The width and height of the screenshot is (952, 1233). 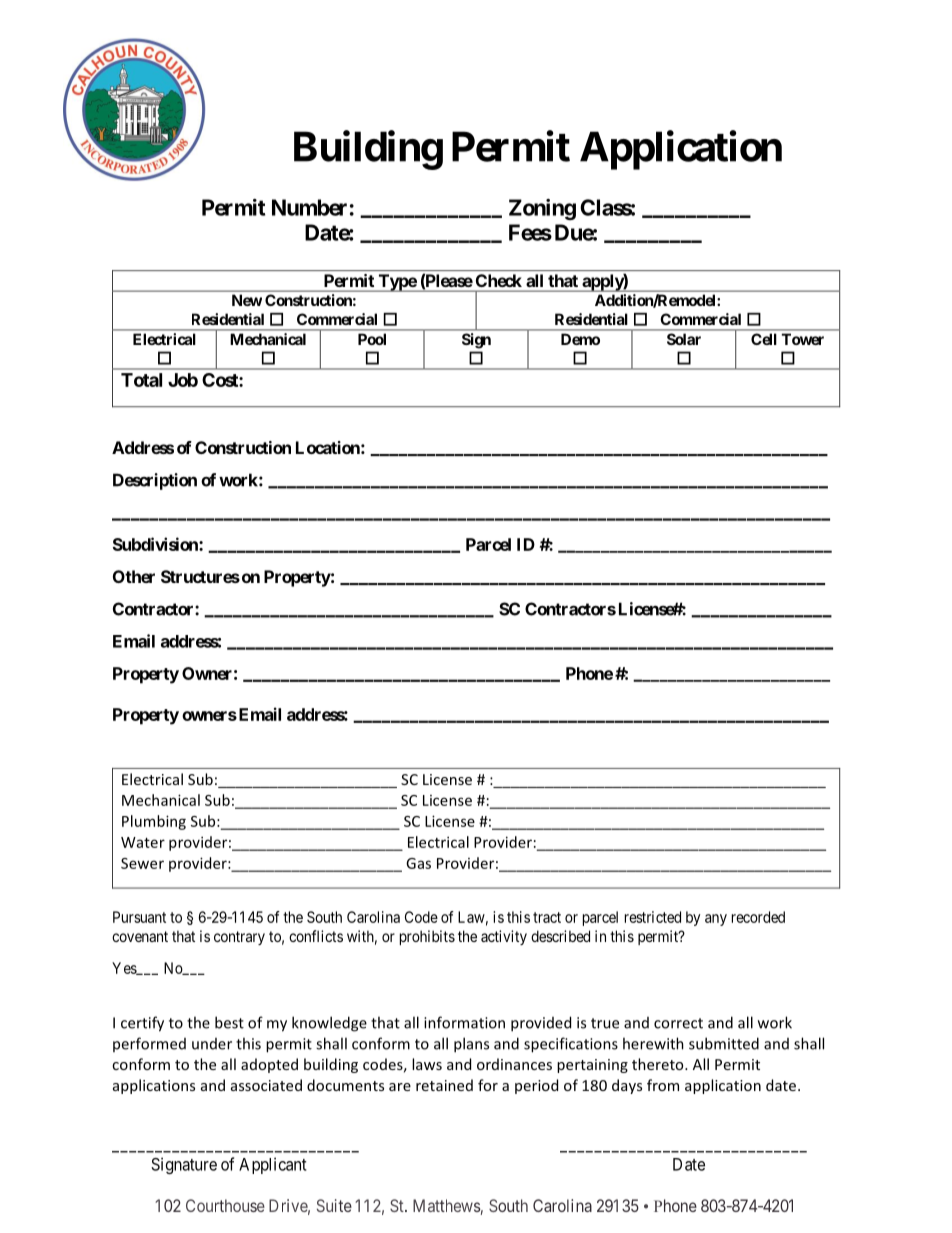 What do you see at coordinates (247, 300) in the screenshot?
I see `New` at bounding box center [247, 300].
